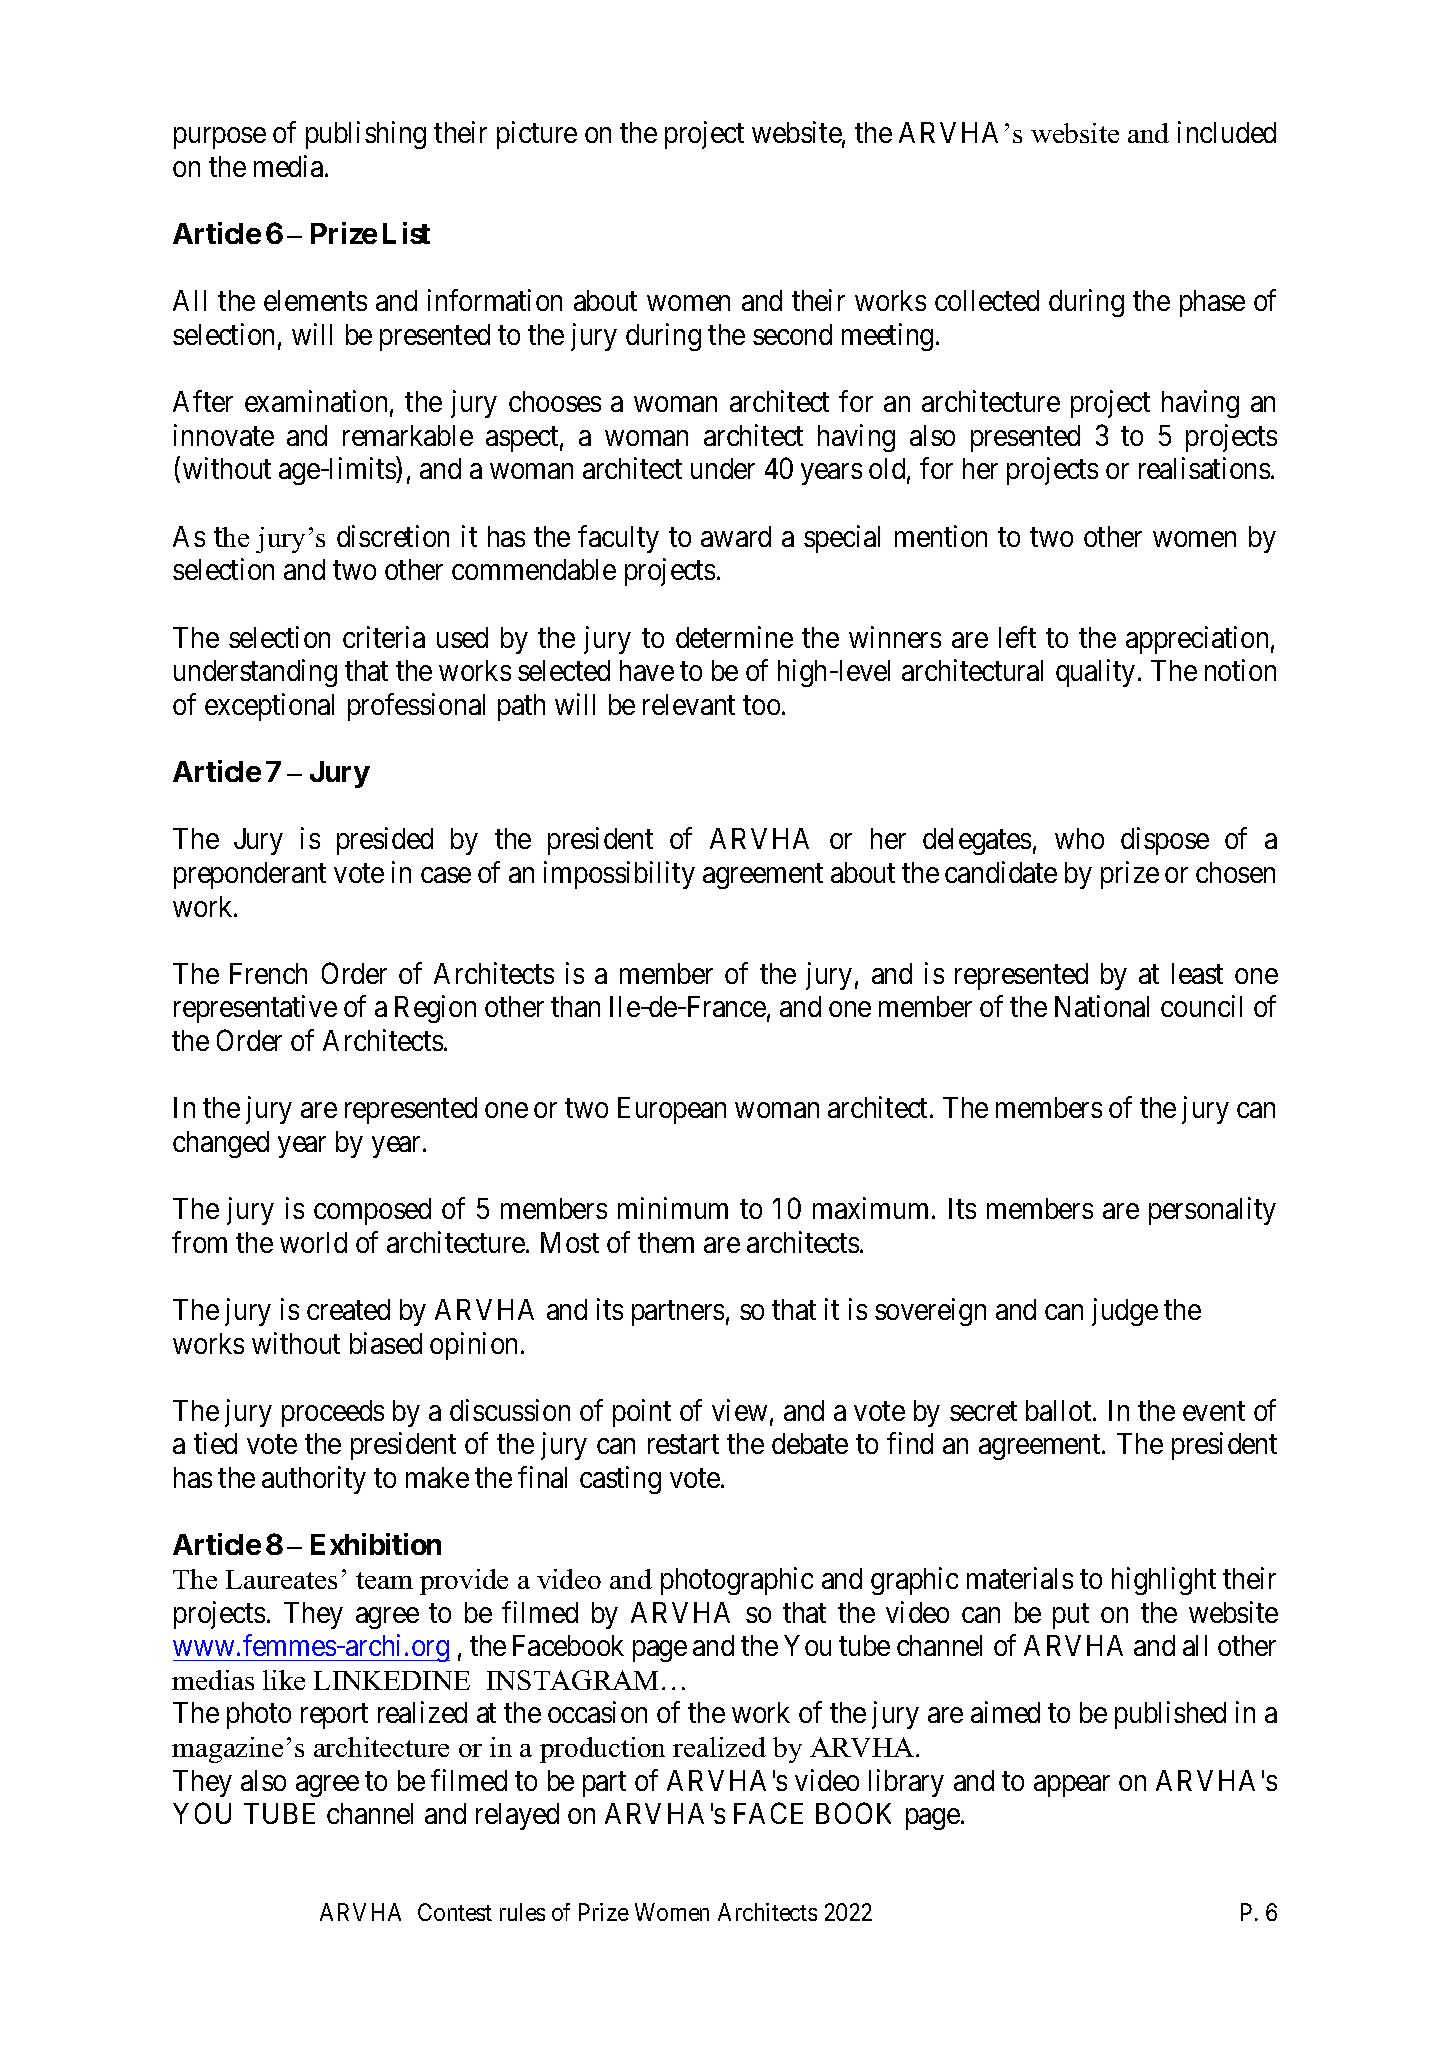 Image resolution: width=1450 pixels, height=2051 pixels. I want to click on second, so click(792, 334).
